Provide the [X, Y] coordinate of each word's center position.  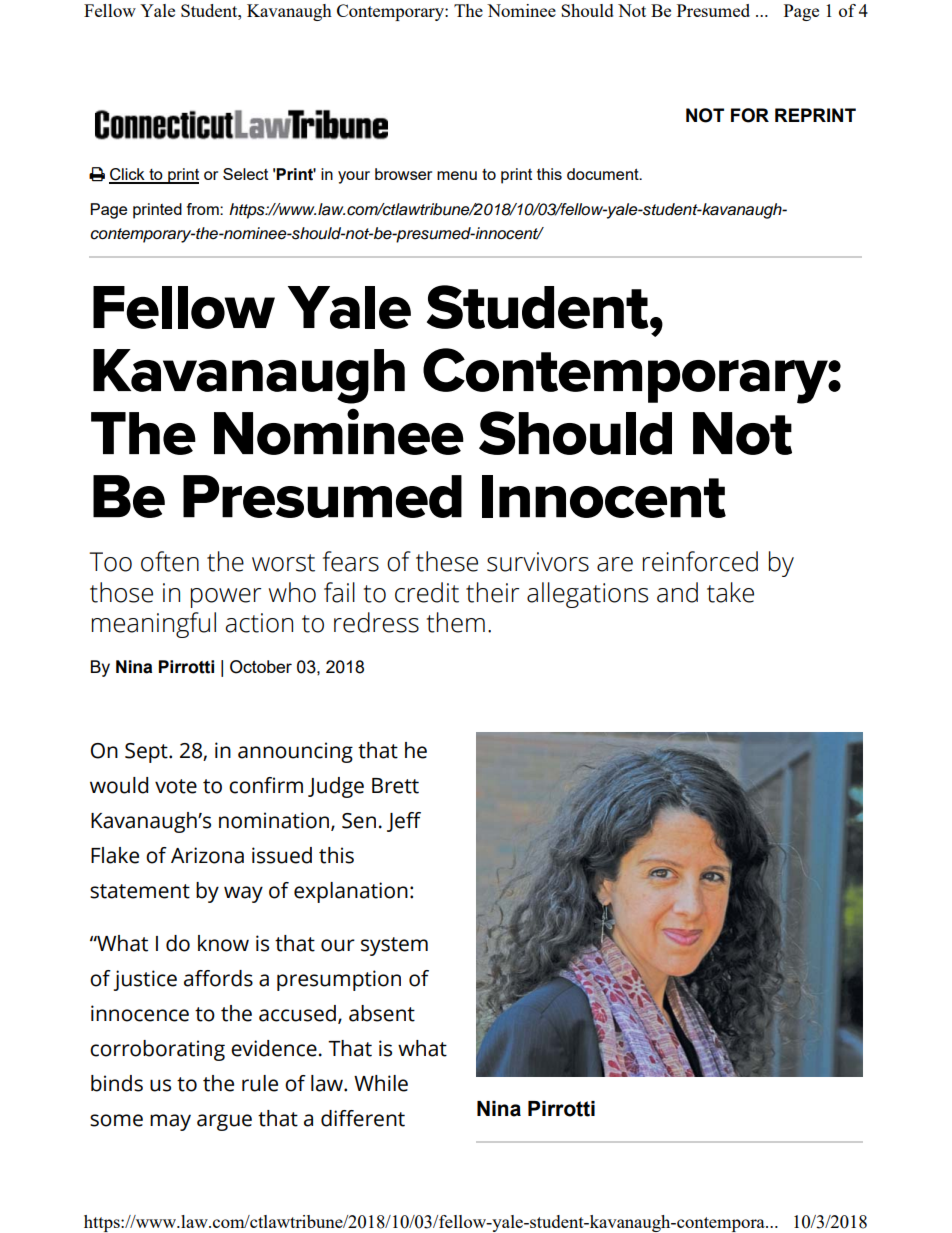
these [447, 561]
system [394, 946]
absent [382, 1013]
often [170, 561]
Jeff [404, 822]
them [456, 622]
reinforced [700, 561]
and [677, 592]
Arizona [207, 855]
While [381, 1083]
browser [403, 174]
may [170, 1122]
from [204, 209]
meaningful [154, 625]
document [604, 174]
